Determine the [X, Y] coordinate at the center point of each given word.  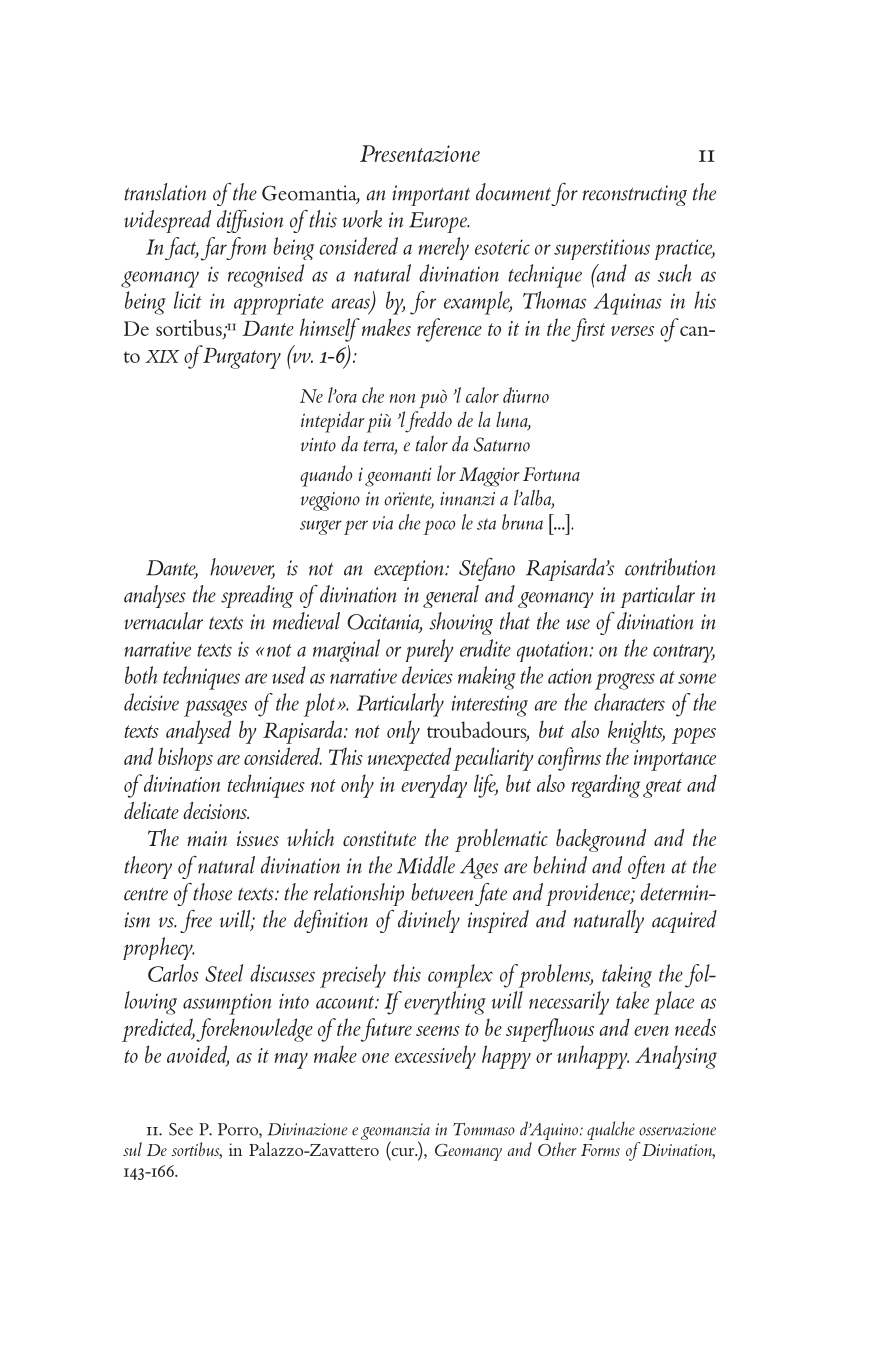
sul [132, 1149]
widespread [167, 221]
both [141, 675]
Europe [439, 222]
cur [403, 1153]
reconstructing [635, 195]
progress [625, 681]
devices [427, 675]
